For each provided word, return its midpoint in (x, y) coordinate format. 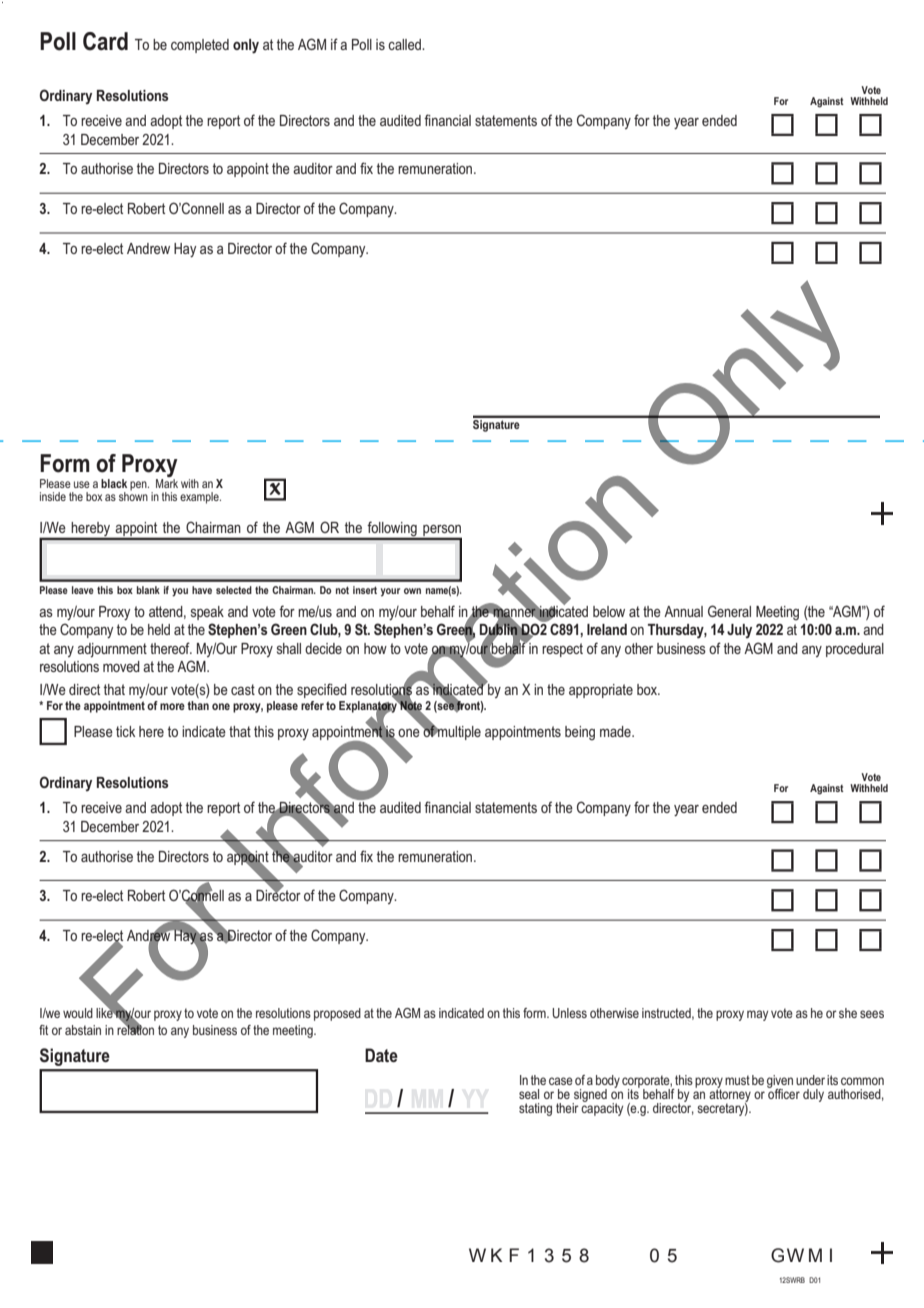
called (405, 44)
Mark (167, 483)
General (729, 611)
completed (200, 46)
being (580, 733)
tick (125, 731)
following (392, 530)
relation (135, 1029)
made (616, 731)
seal (529, 1094)
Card (105, 41)
